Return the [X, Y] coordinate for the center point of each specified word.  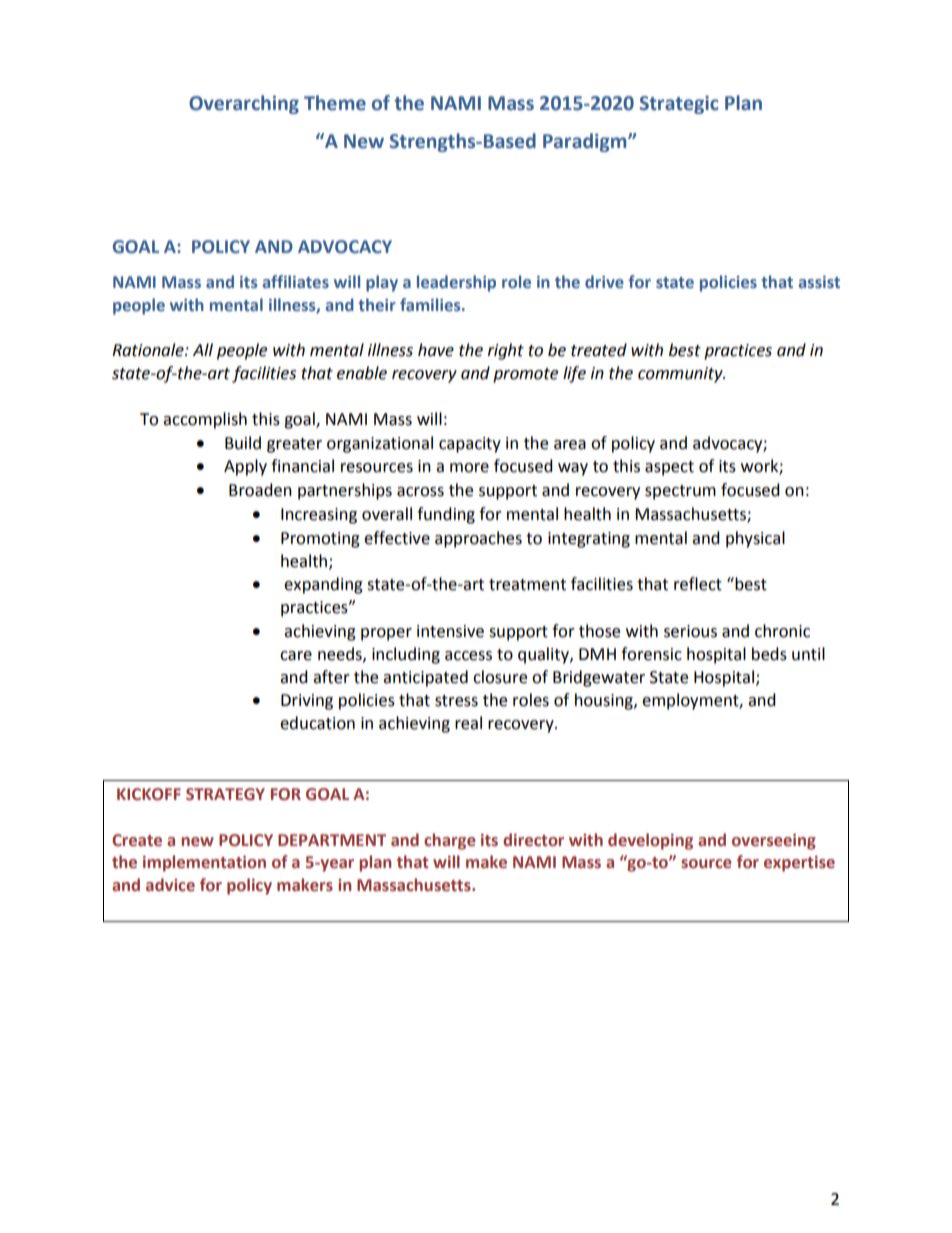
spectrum [680, 492]
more [469, 468]
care [296, 656]
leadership [456, 283]
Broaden [260, 490]
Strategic [679, 104]
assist [819, 282]
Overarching [244, 104]
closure [500, 677]
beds [769, 654]
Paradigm [586, 142]
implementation [204, 863]
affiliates [295, 281]
